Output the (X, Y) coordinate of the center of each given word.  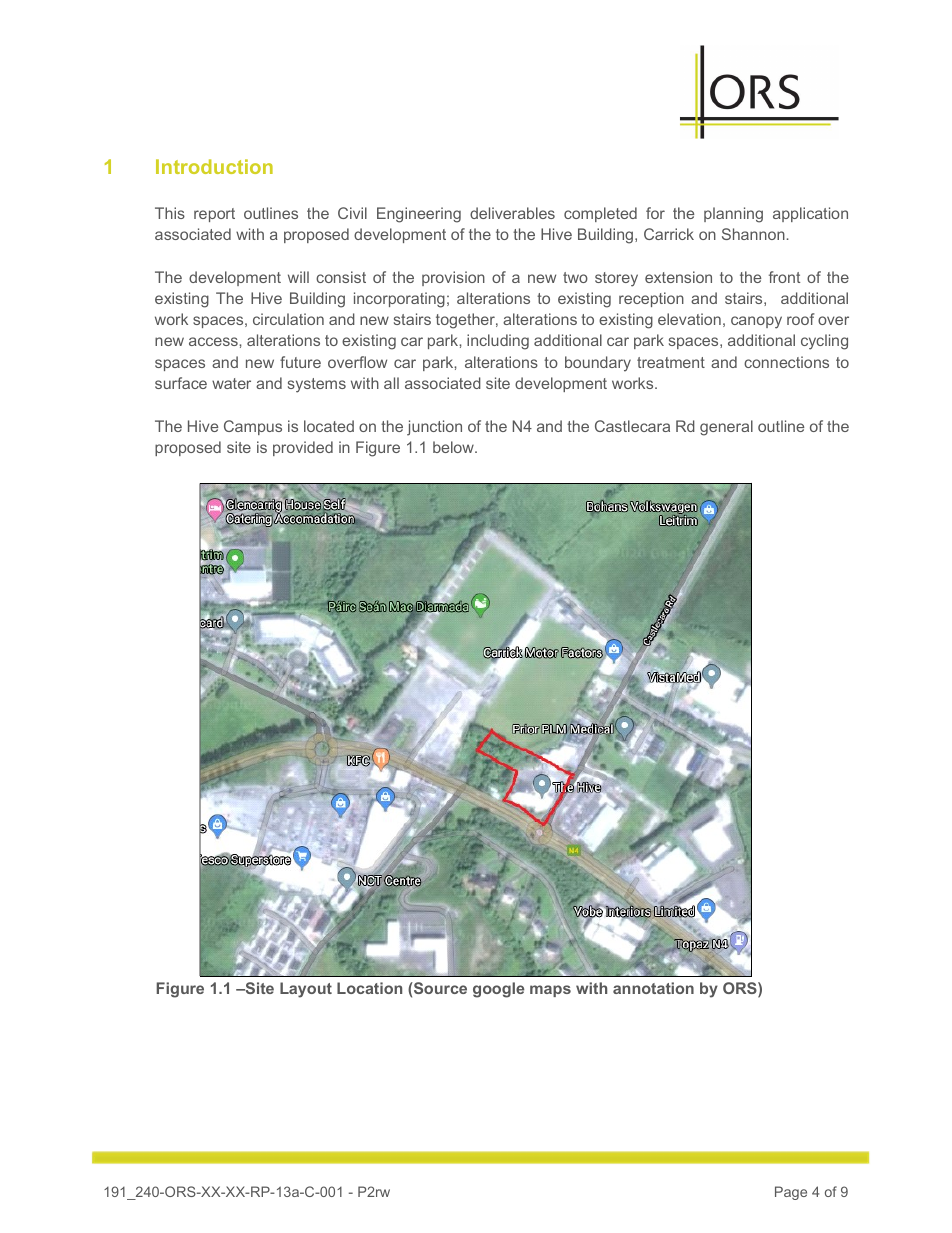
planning (733, 215)
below (454, 447)
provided (303, 448)
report (214, 215)
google (498, 990)
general (726, 428)
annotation (653, 988)
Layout (306, 990)
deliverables (512, 213)
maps (550, 991)
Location (369, 988)
